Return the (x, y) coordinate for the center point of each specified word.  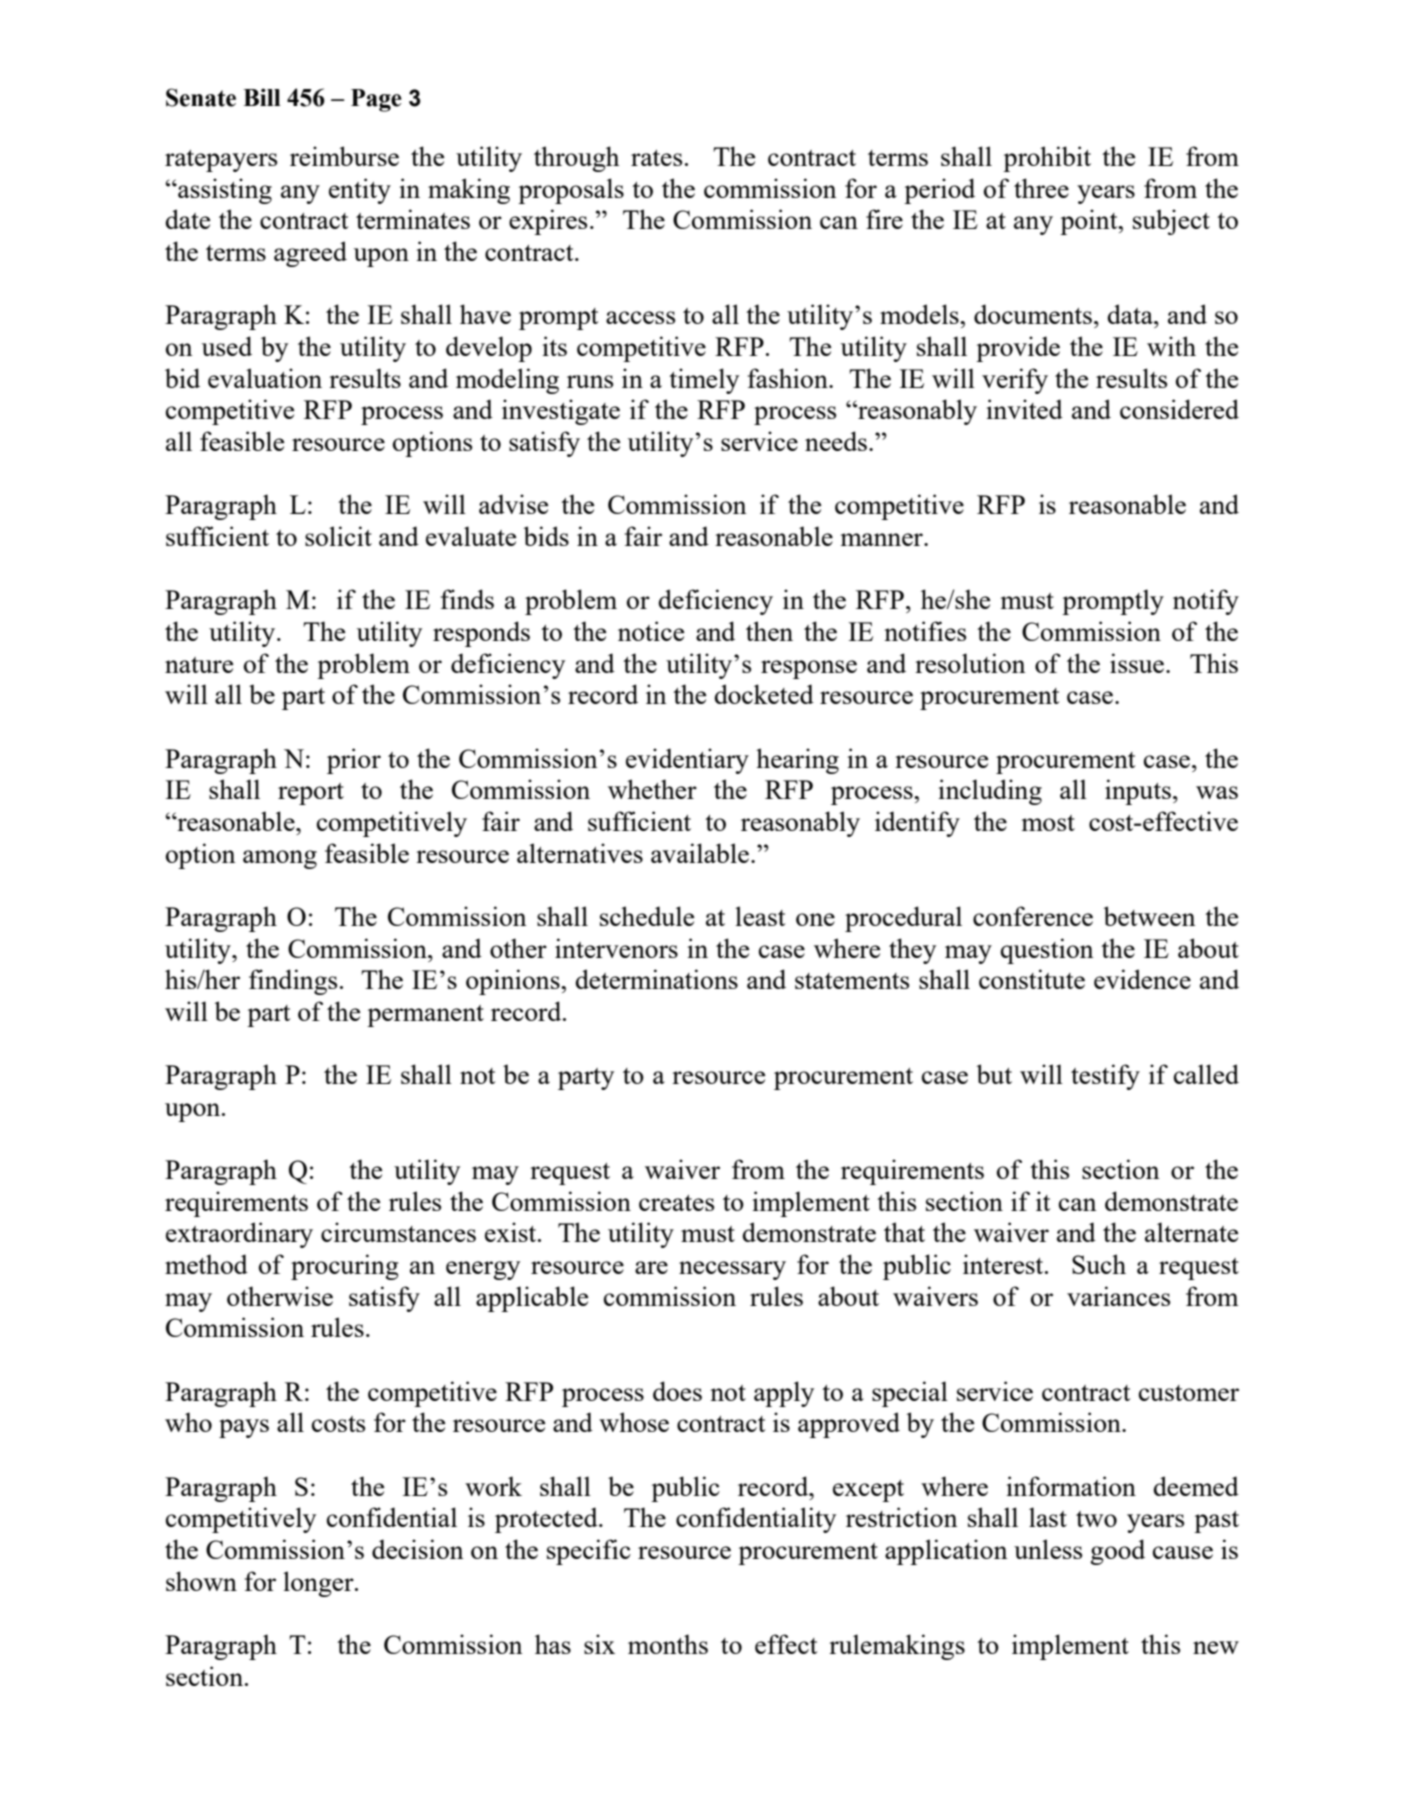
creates (676, 1203)
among (280, 859)
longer (319, 1584)
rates (656, 158)
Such (1099, 1264)
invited (1024, 409)
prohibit (1047, 159)
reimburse (344, 156)
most (1048, 823)
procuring (345, 1267)
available (701, 853)
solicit (338, 536)
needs (836, 441)
